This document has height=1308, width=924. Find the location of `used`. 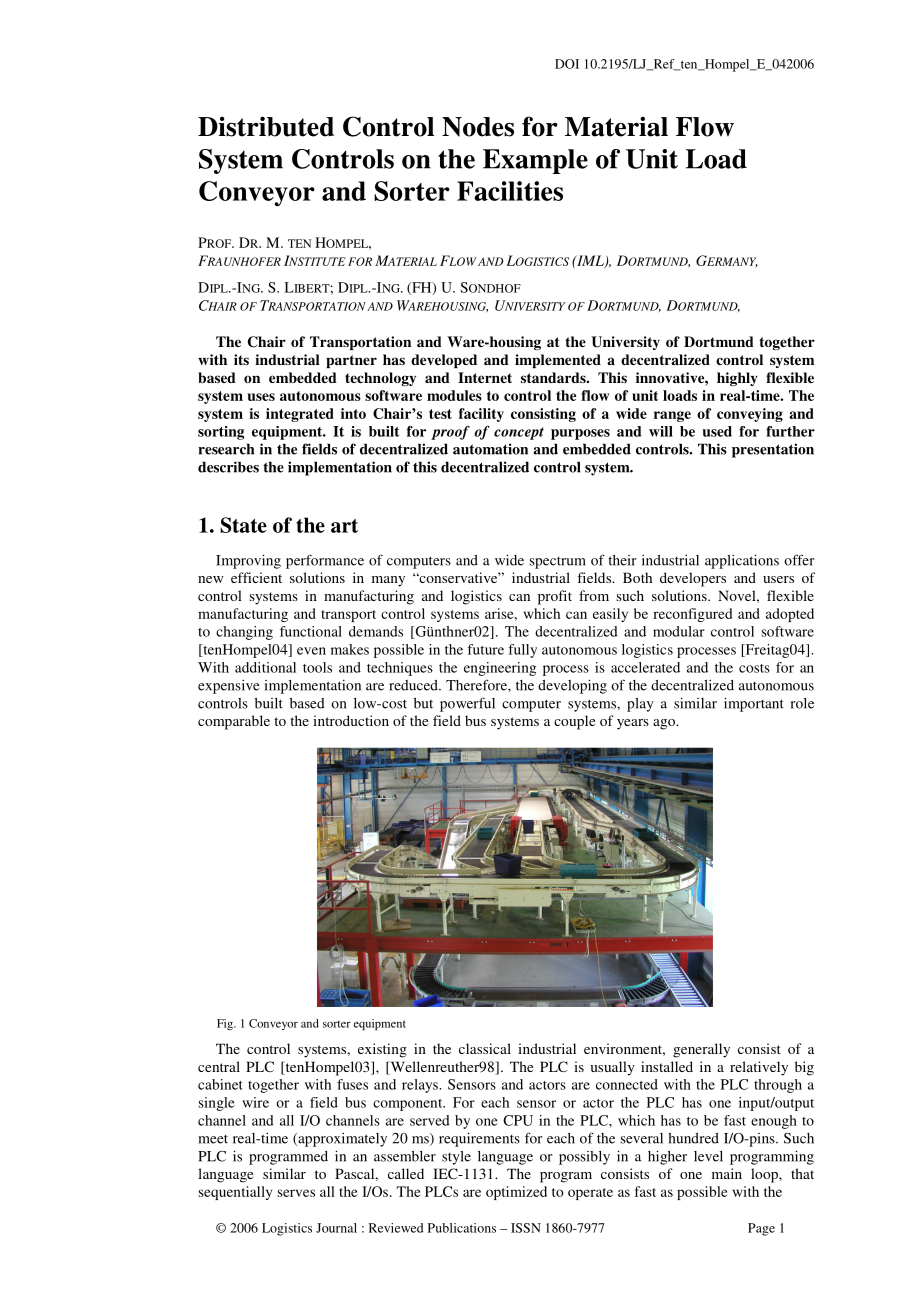

used is located at coordinates (717, 431).
